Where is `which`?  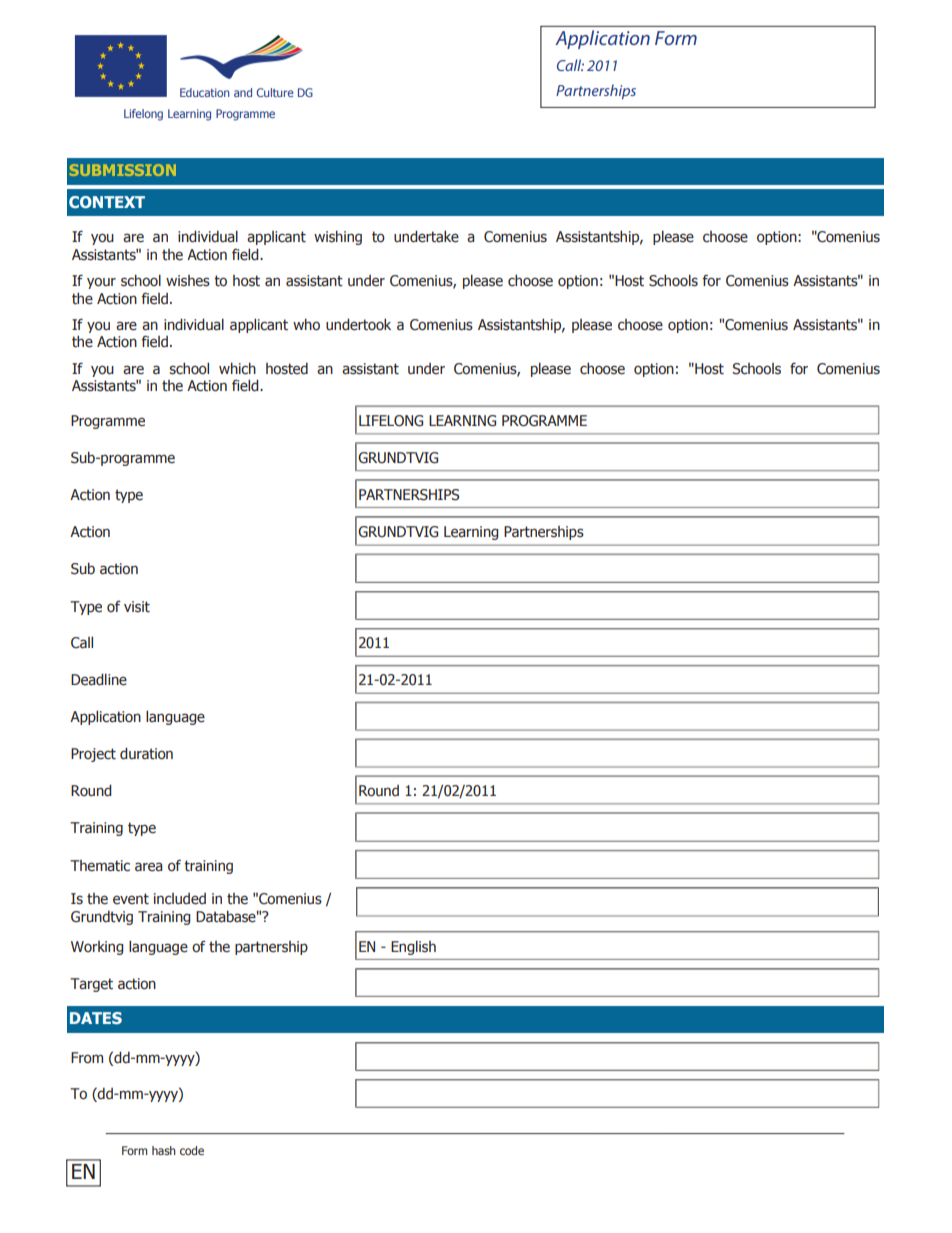 which is located at coordinates (237, 368).
